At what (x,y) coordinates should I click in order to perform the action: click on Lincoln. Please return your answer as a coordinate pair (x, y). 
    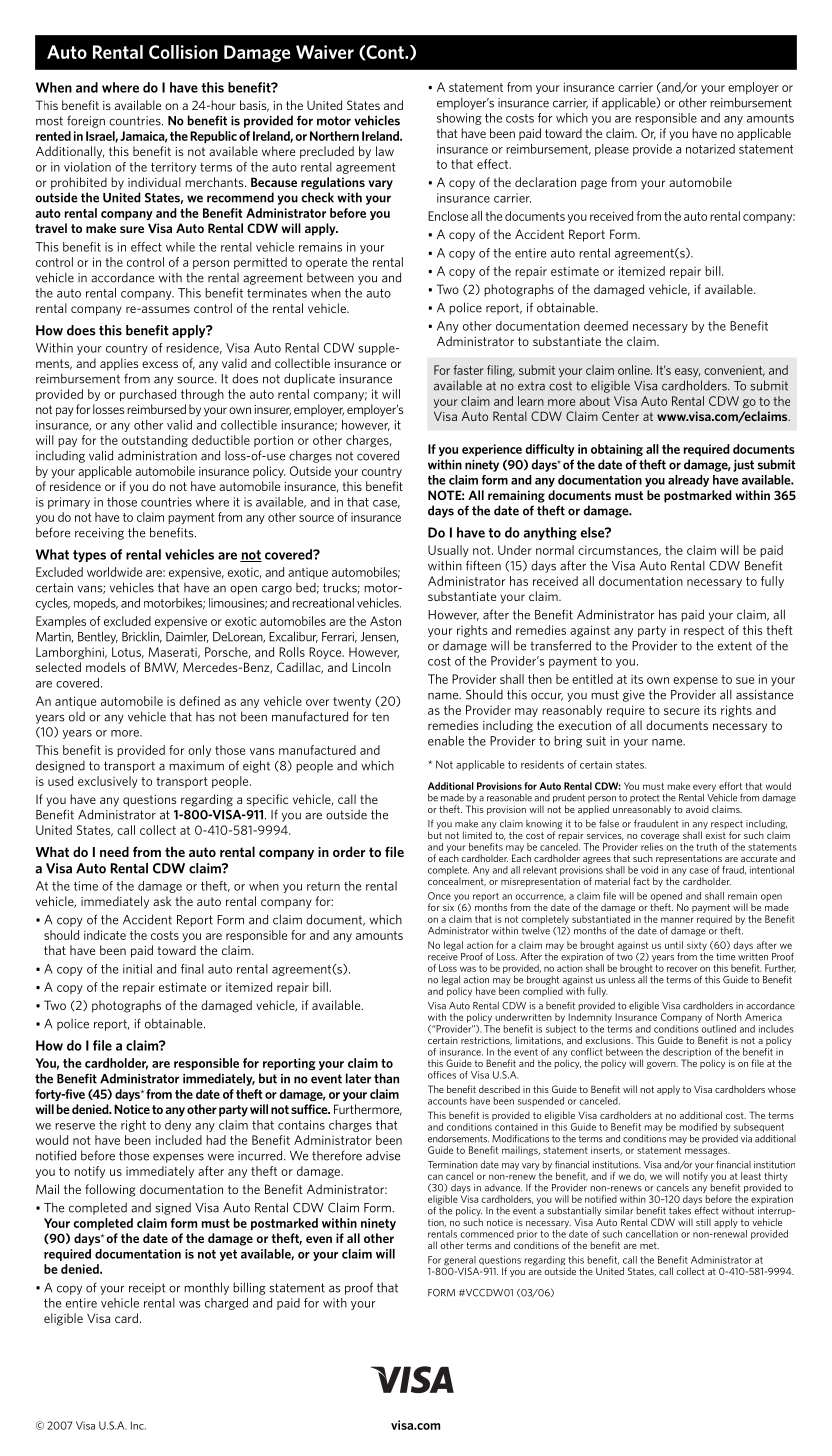
    Looking at the image, I should click on (371, 667).
